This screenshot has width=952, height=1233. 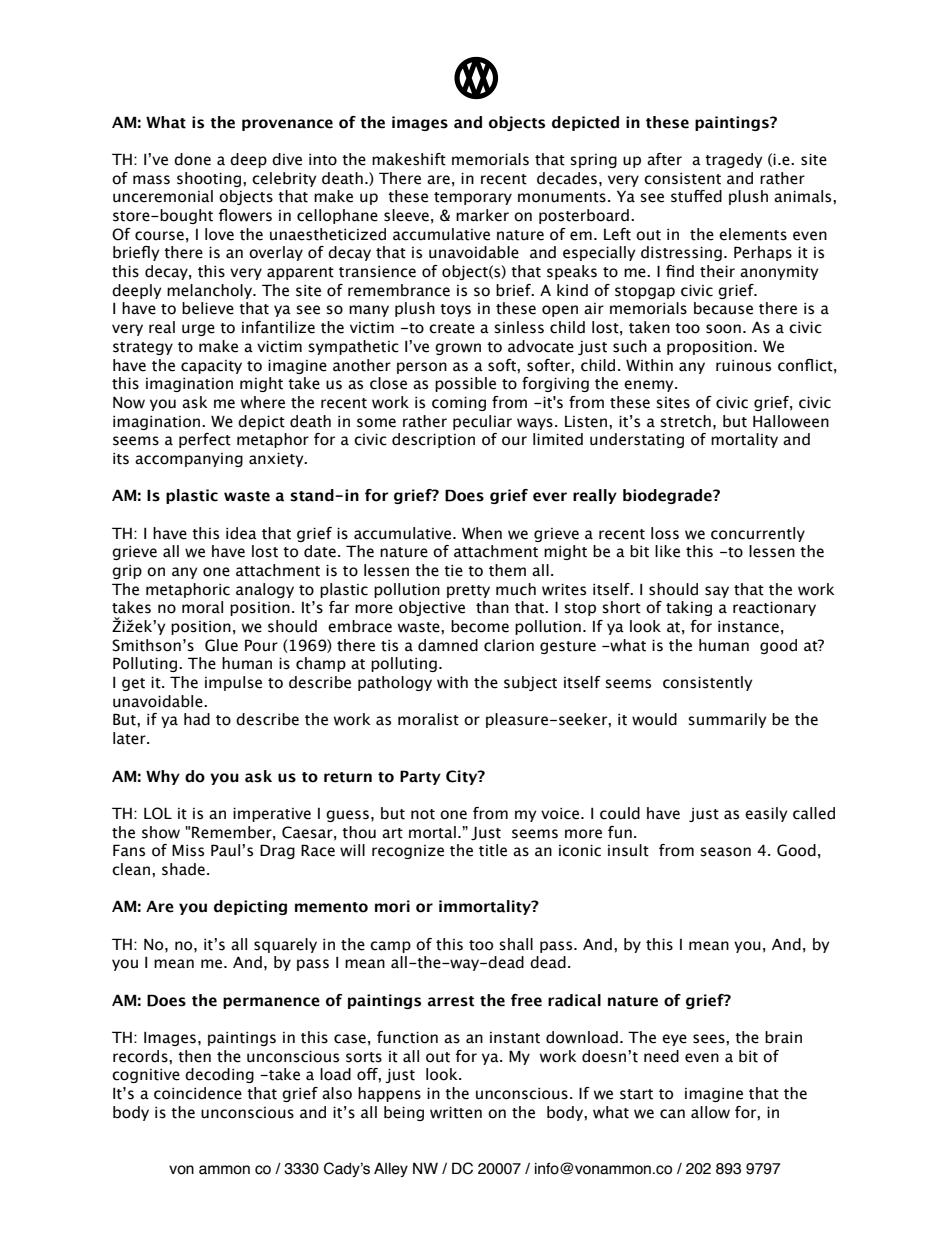 What do you see at coordinates (473, 198) in the screenshot?
I see `temporary` at bounding box center [473, 198].
